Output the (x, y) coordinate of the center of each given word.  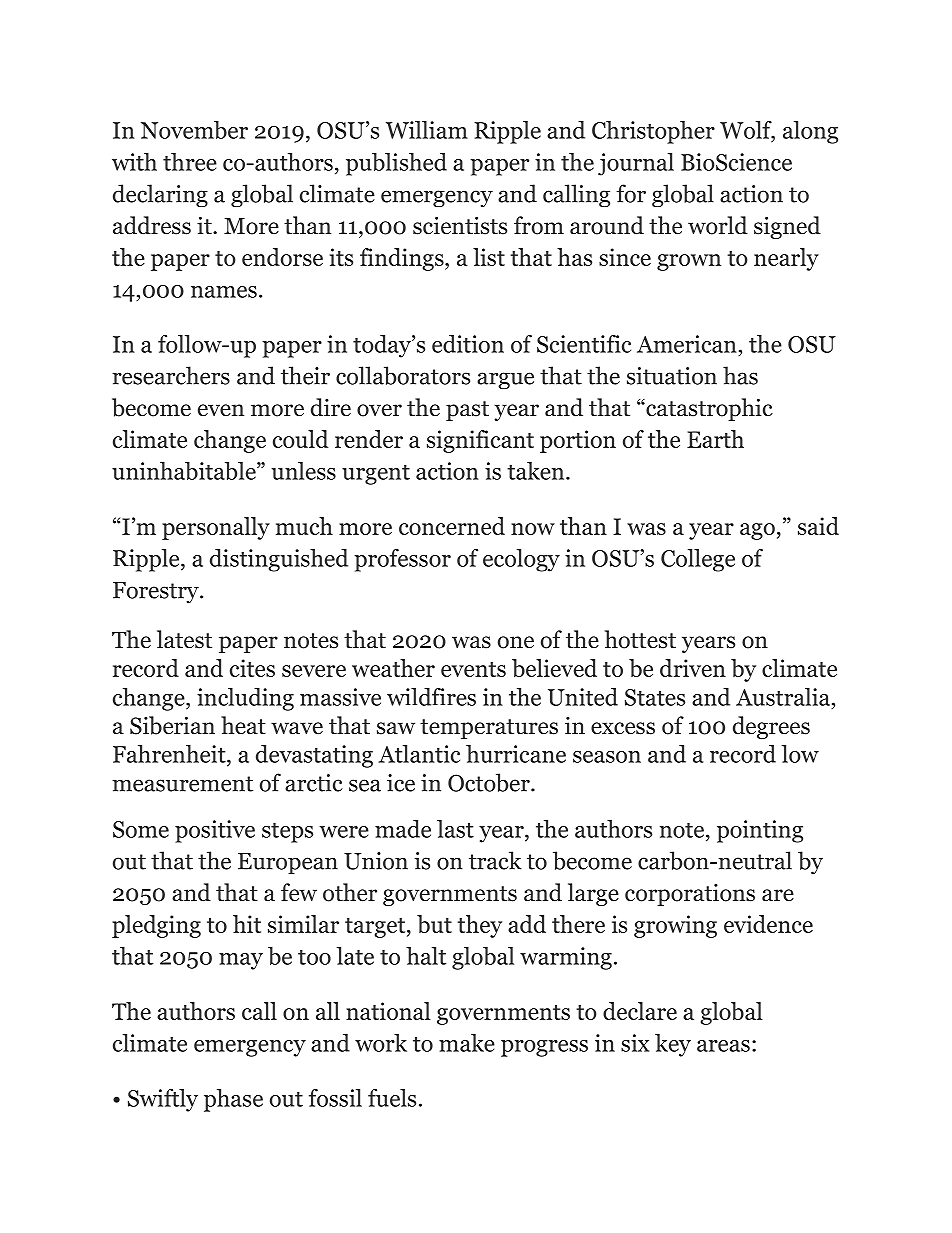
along (810, 132)
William (427, 130)
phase (233, 1100)
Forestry (157, 593)
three (190, 162)
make (467, 1043)
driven (693, 668)
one (516, 642)
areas (723, 1046)
